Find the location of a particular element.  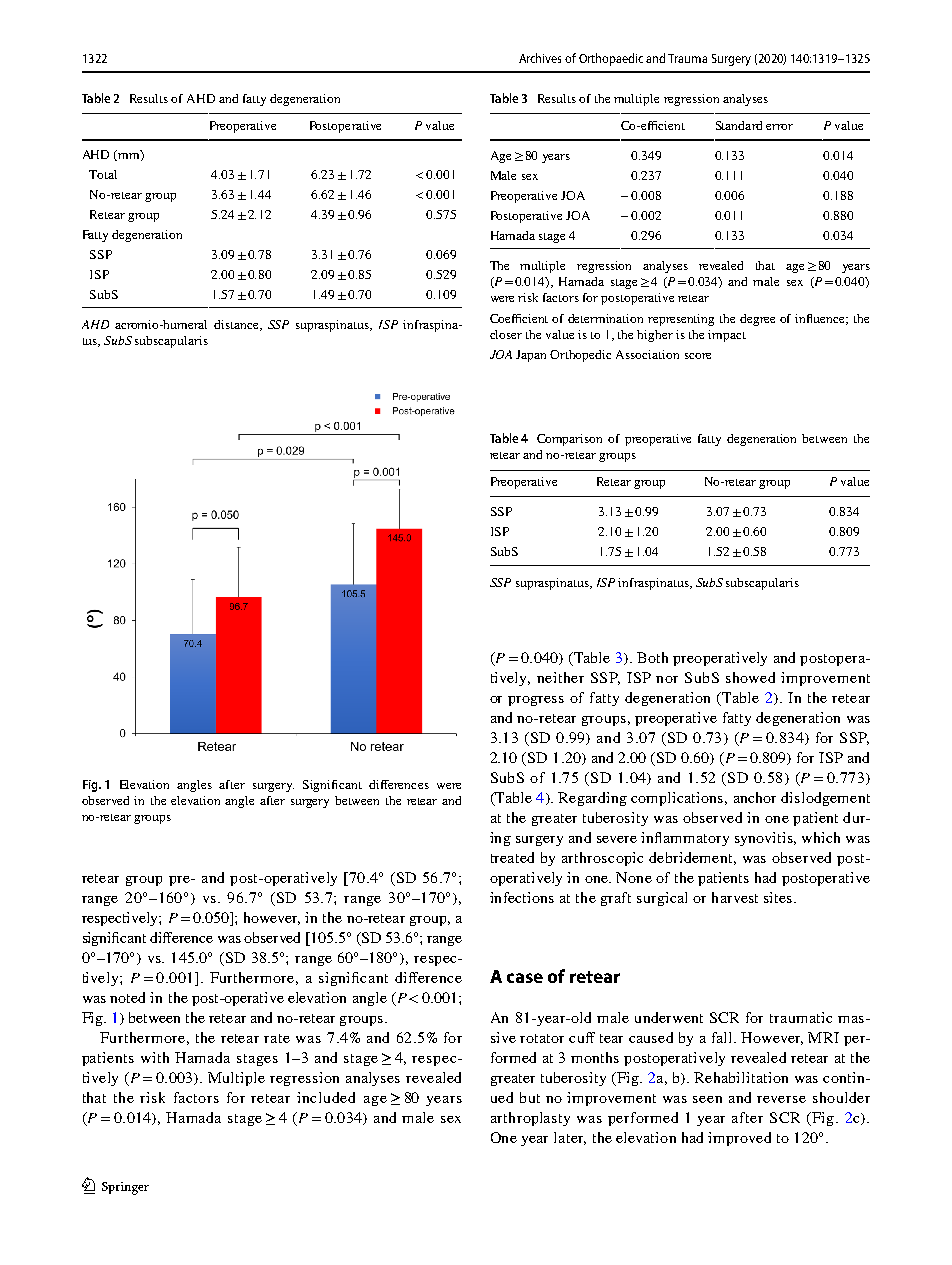

showed is located at coordinates (750, 677).
